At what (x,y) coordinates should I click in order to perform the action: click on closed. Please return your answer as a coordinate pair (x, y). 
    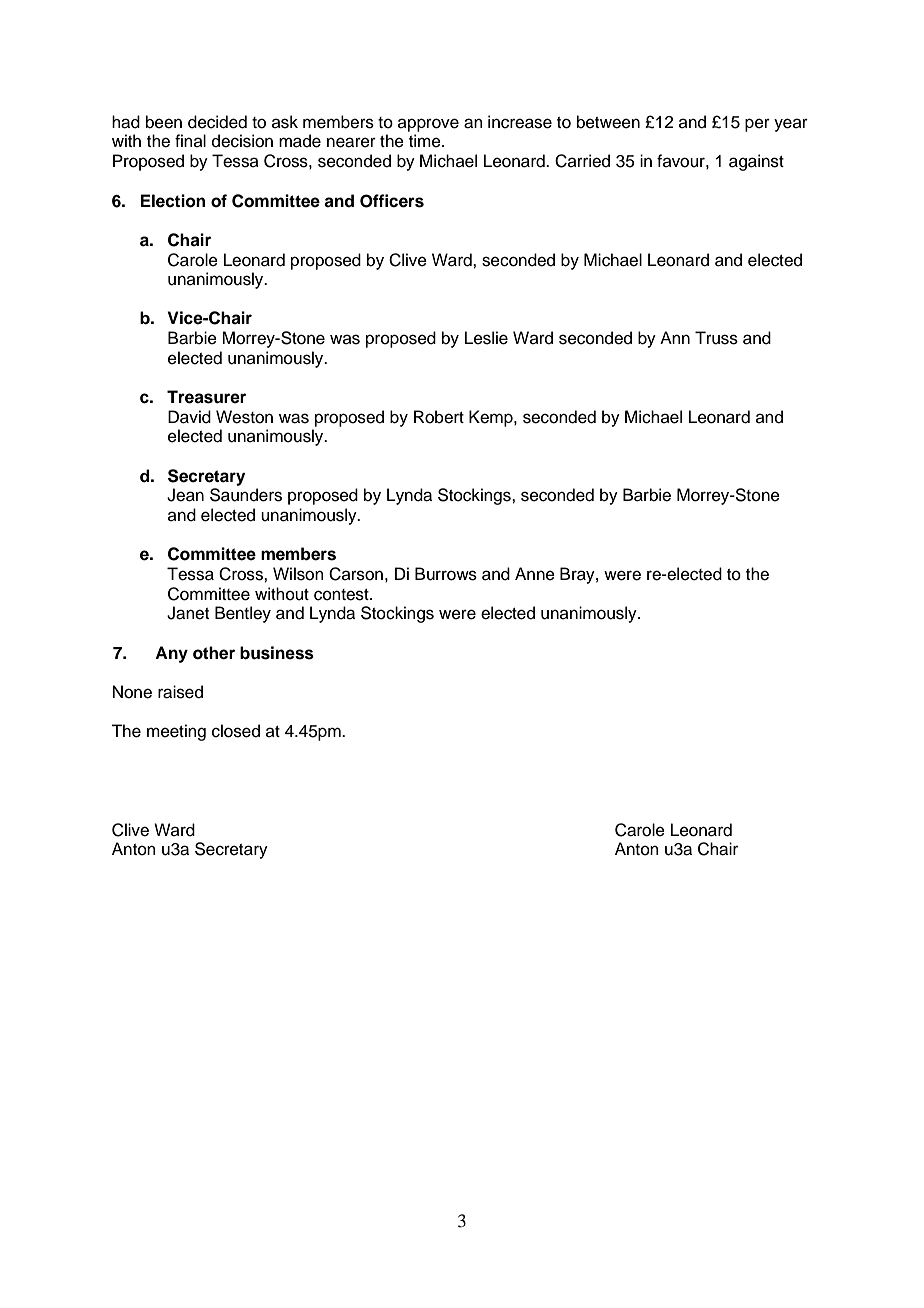
    Looking at the image, I should click on (236, 731).
